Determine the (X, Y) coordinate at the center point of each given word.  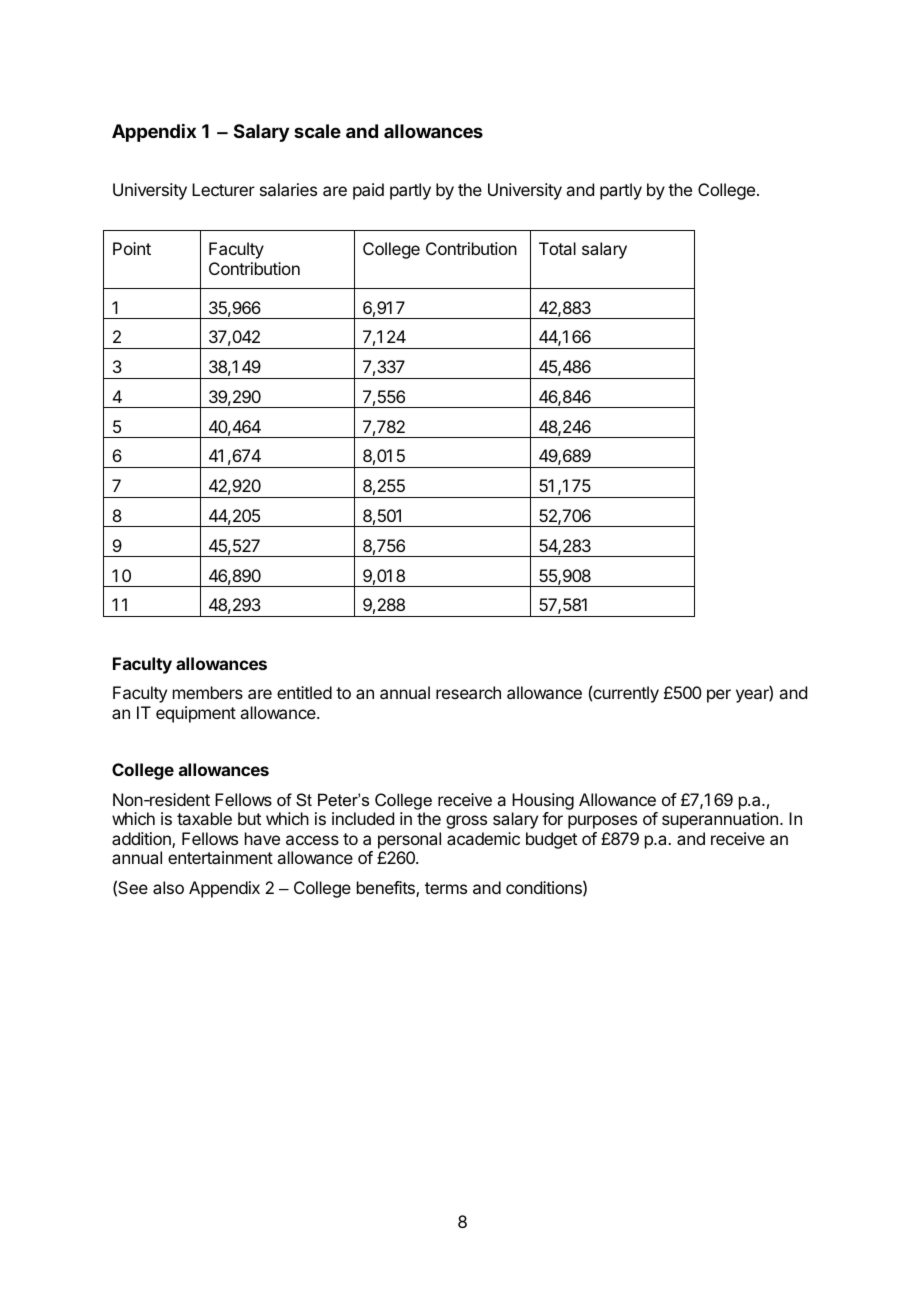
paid (368, 191)
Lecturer (223, 189)
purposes (602, 822)
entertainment (220, 857)
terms (446, 888)
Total (557, 248)
